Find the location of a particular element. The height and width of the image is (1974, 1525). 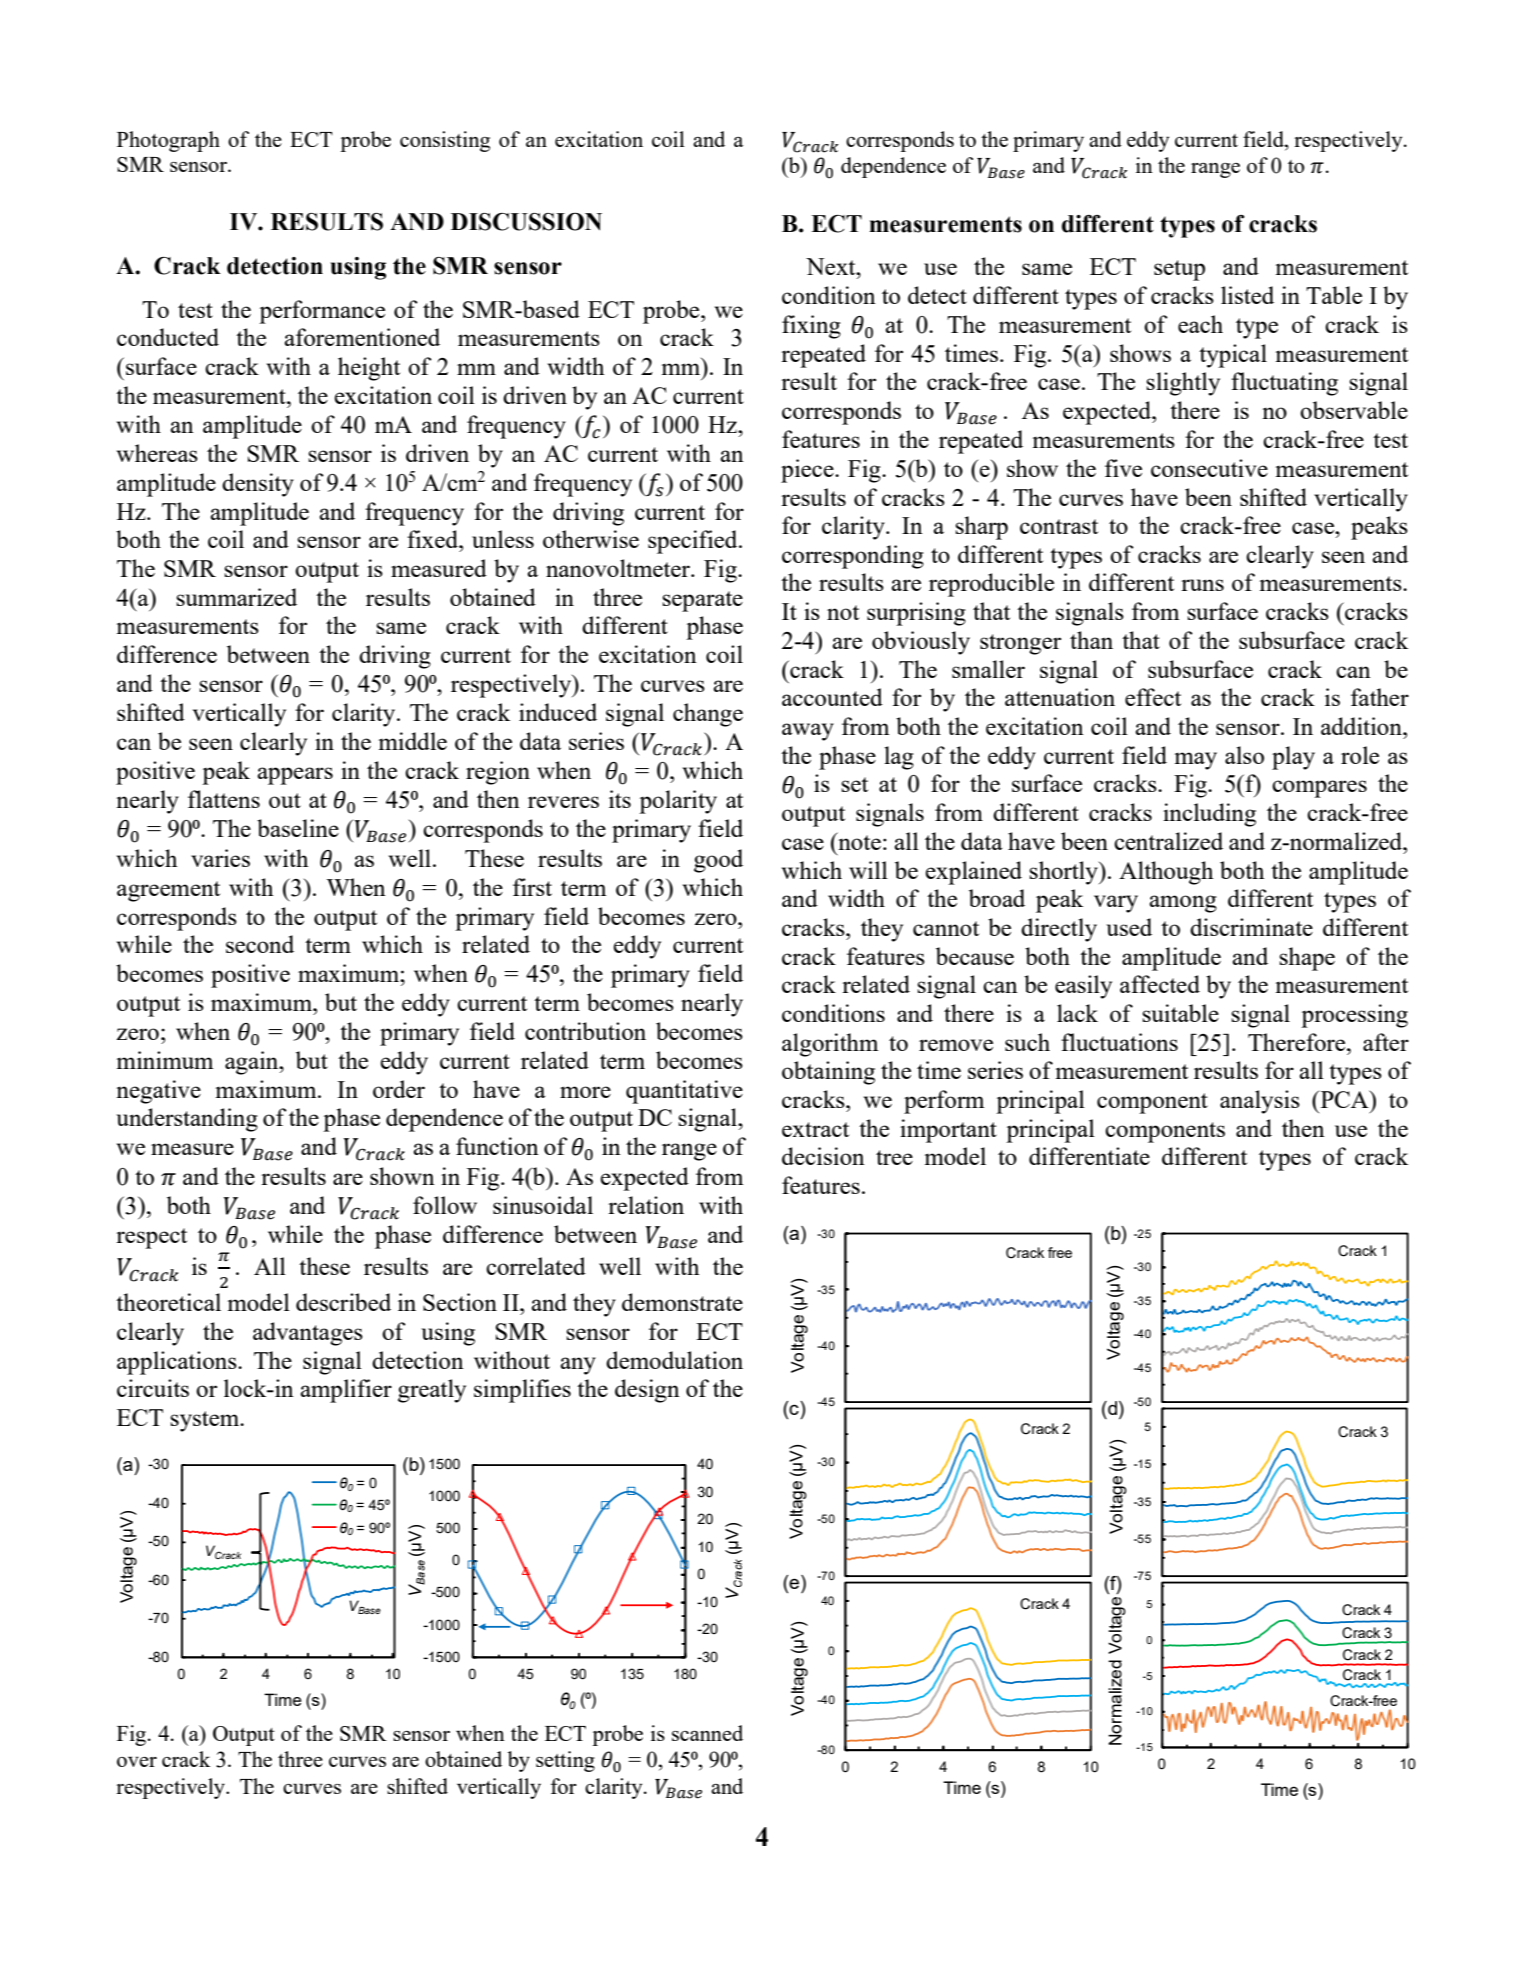

discriminate is located at coordinates (1251, 927).
